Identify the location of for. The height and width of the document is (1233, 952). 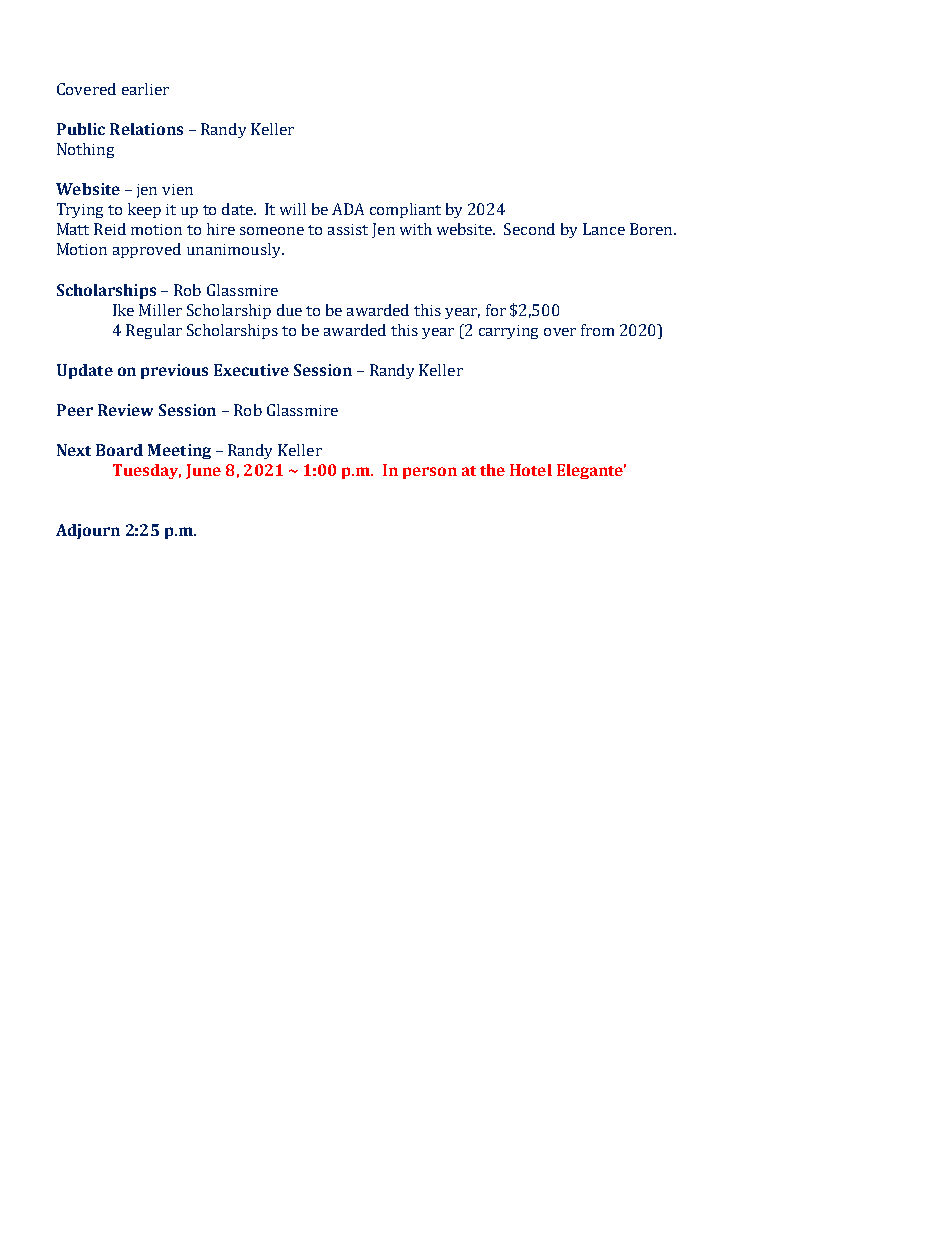
(496, 310).
